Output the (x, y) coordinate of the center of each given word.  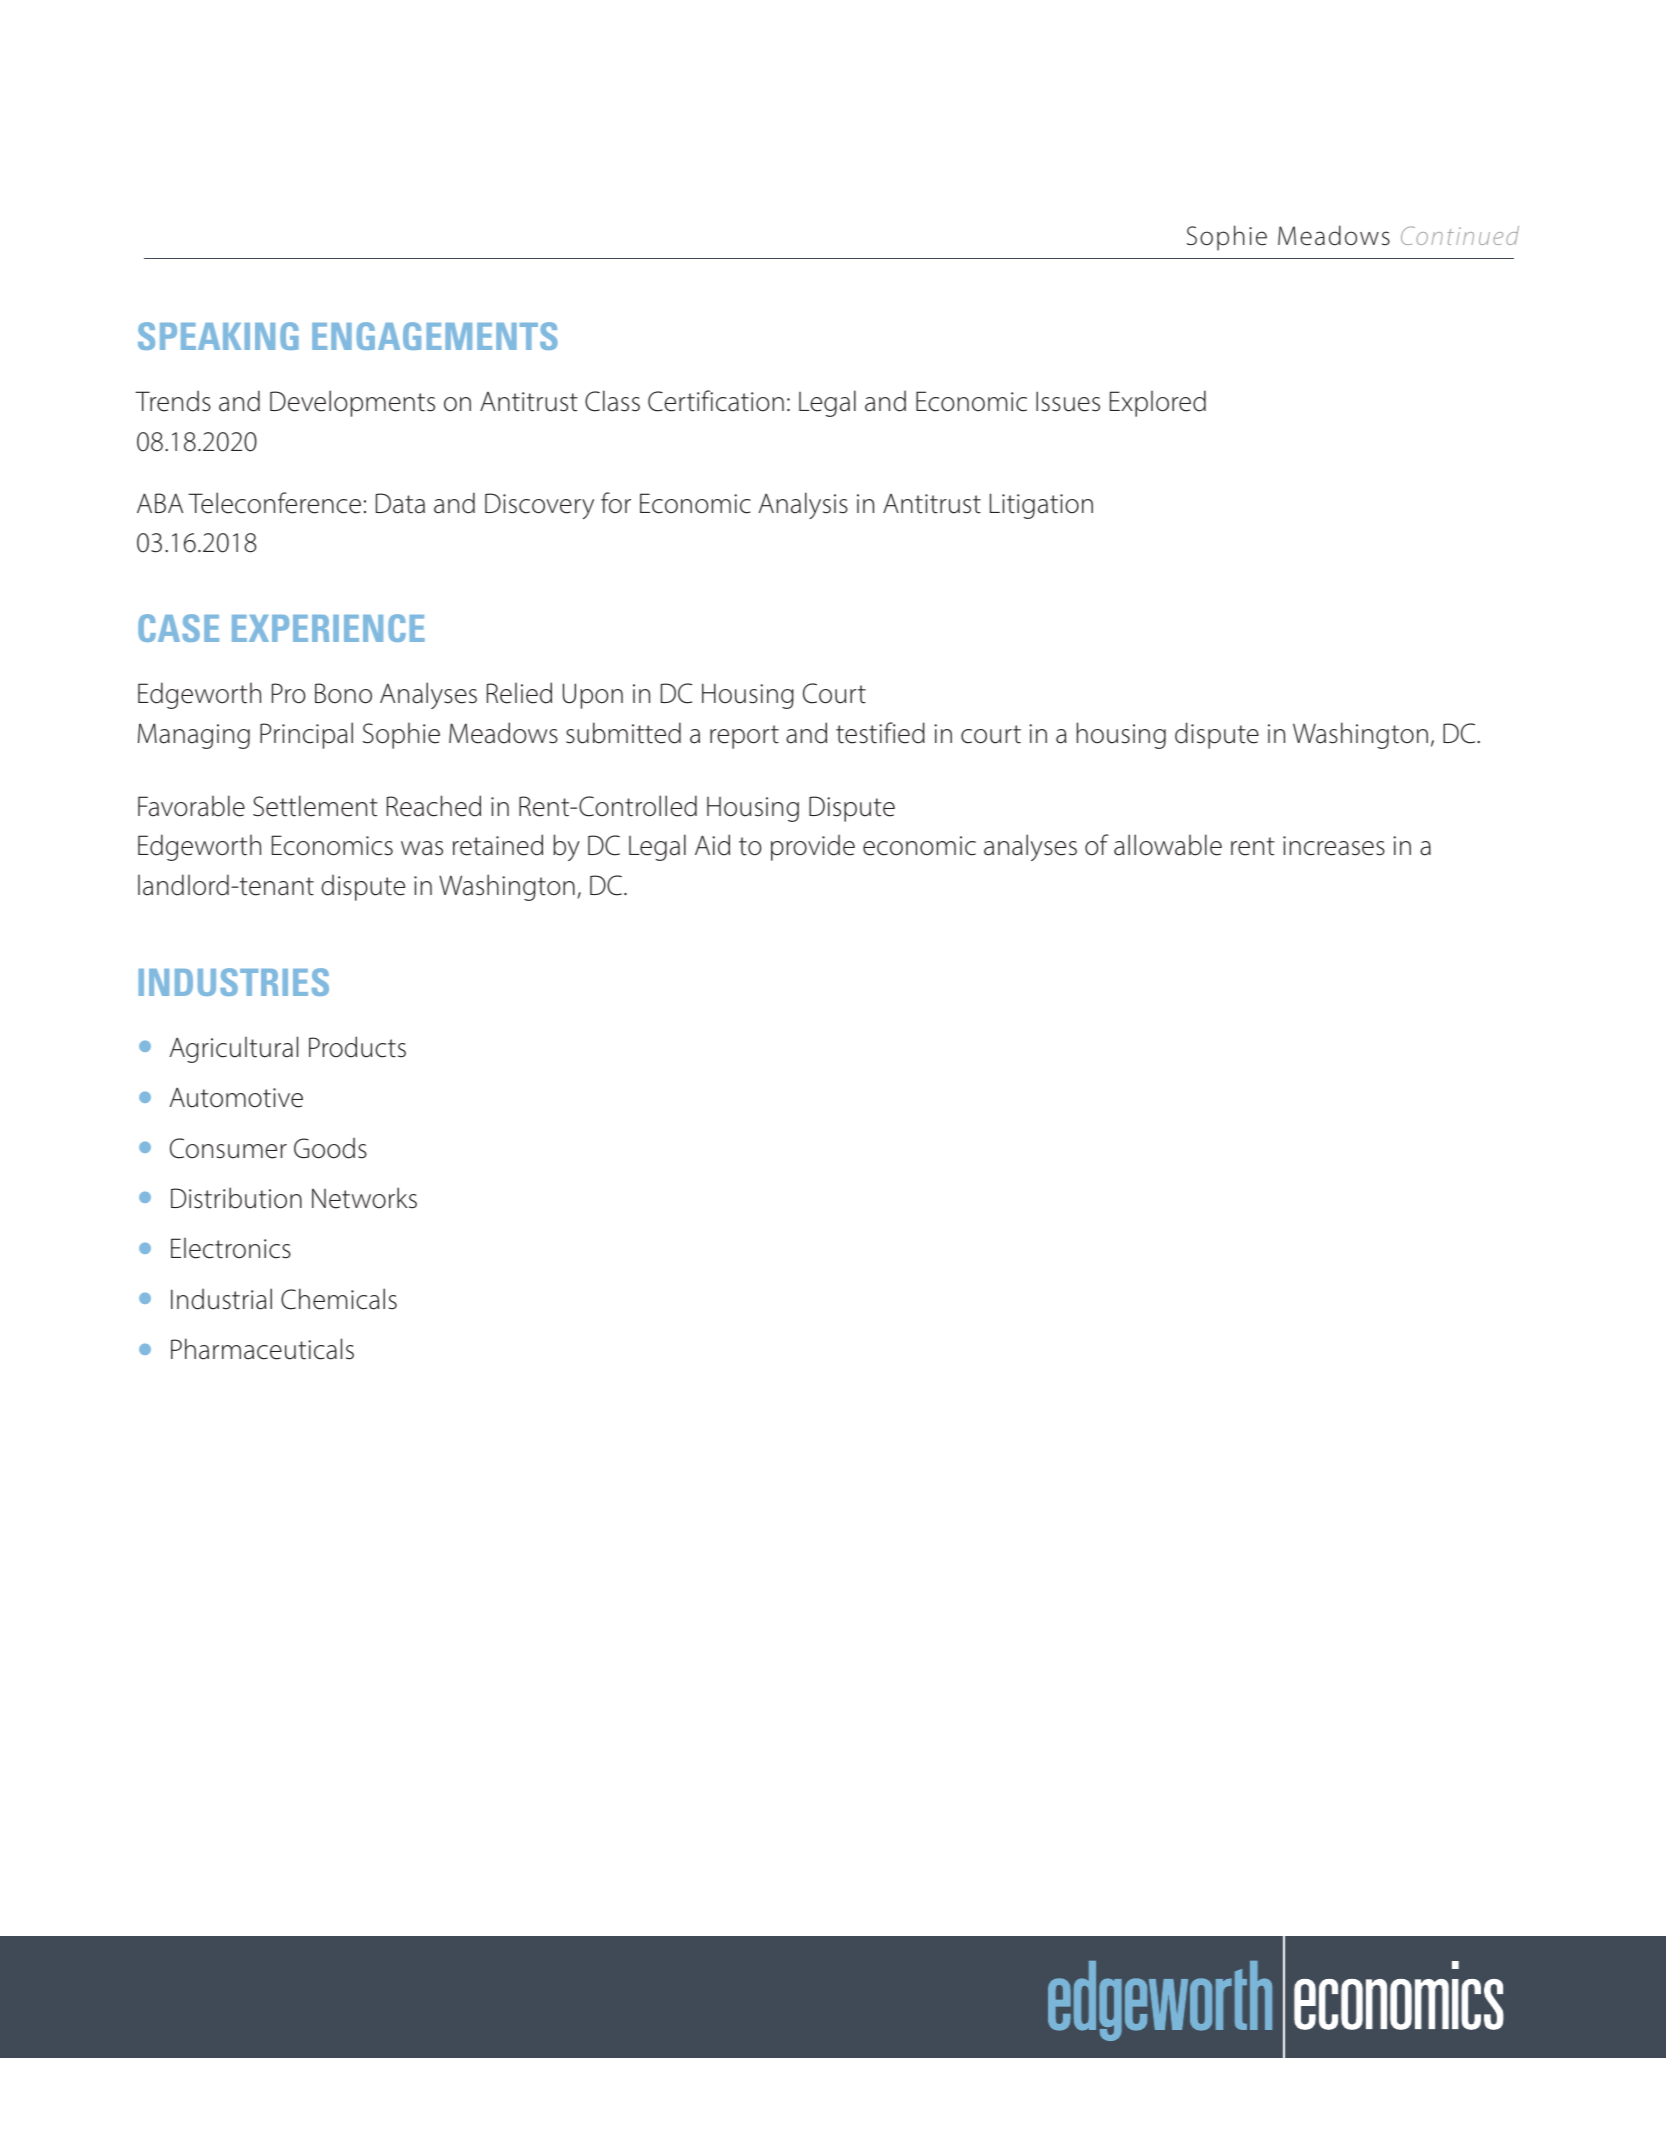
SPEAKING (218, 336)
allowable (1168, 845)
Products (357, 1047)
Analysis (803, 505)
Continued (1460, 235)
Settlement (315, 806)
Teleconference (274, 503)
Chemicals (339, 1299)
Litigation (1041, 506)
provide (813, 848)
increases (1334, 846)
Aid (712, 845)
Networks (364, 1198)
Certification (716, 401)
